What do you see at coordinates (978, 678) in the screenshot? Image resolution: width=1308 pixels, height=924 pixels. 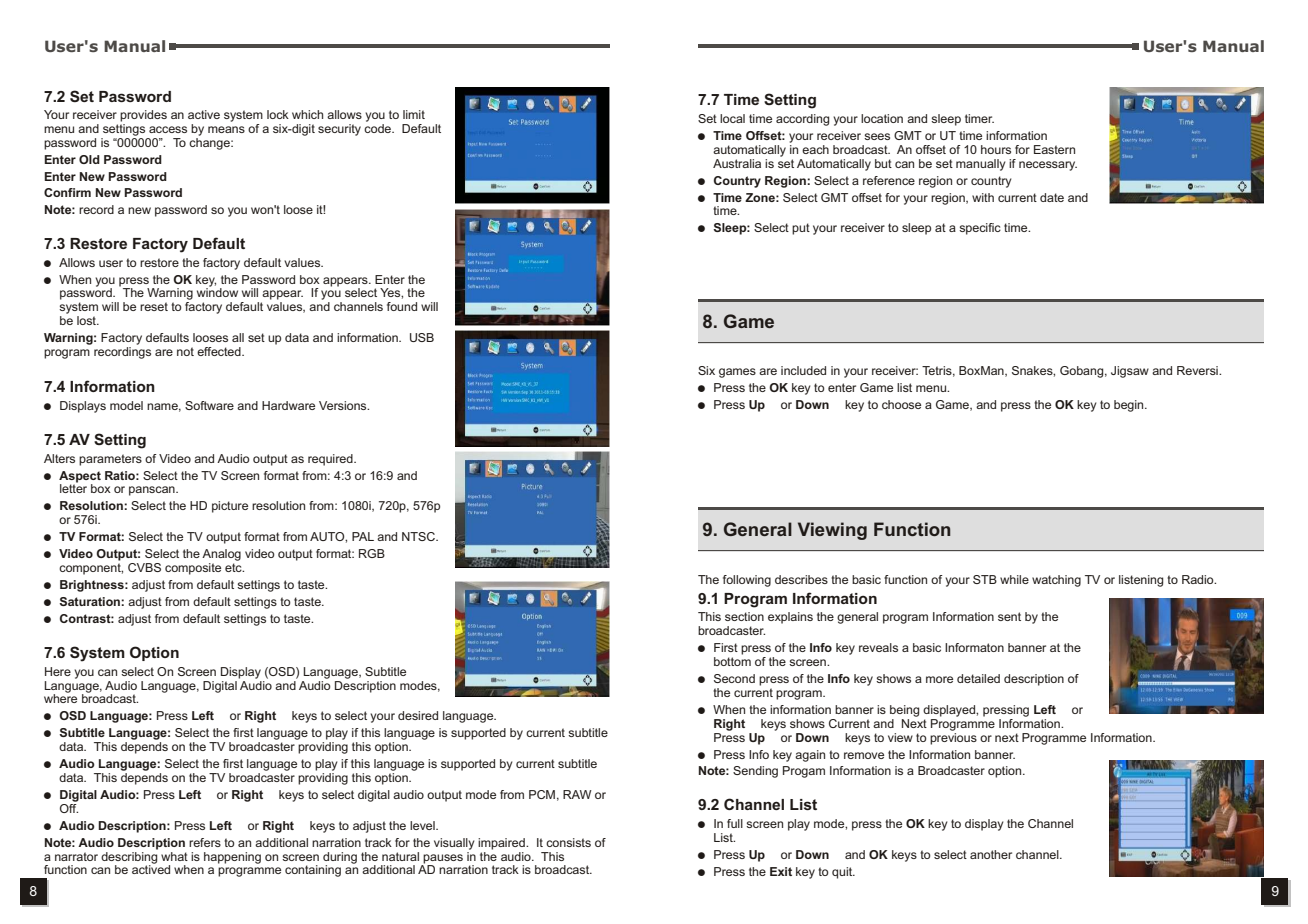 I see `detailed` at bounding box center [978, 678].
